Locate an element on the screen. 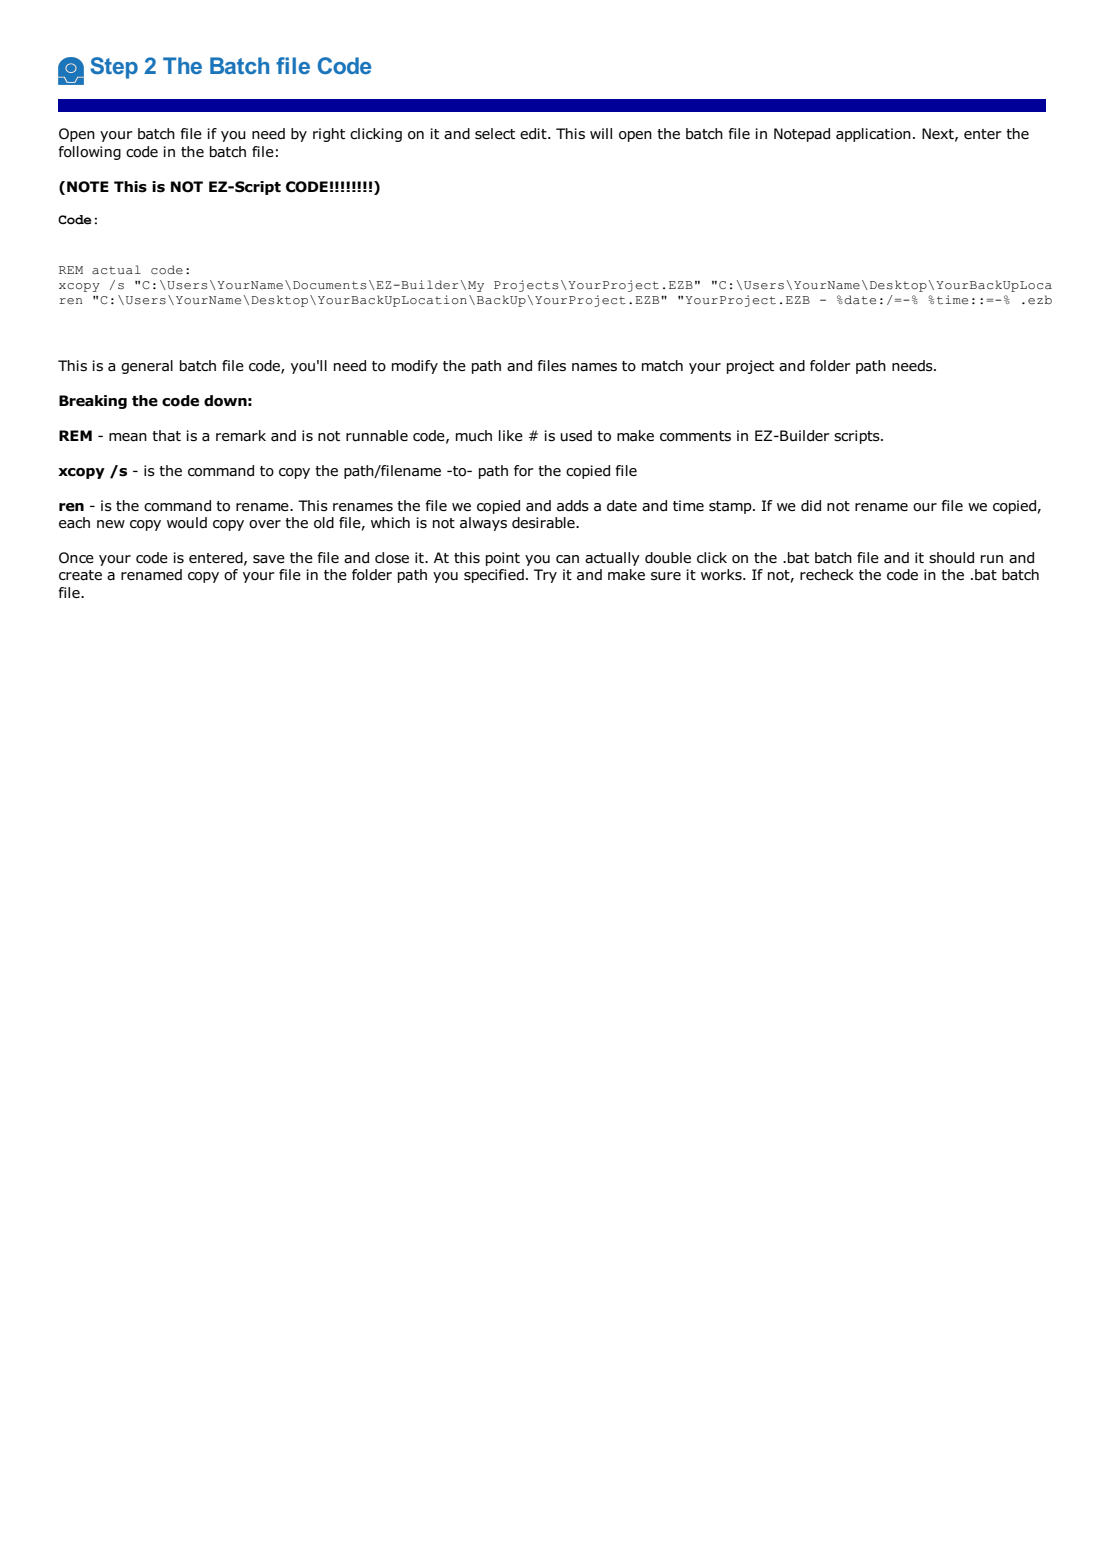 The image size is (1105, 1564). save is located at coordinates (269, 559).
